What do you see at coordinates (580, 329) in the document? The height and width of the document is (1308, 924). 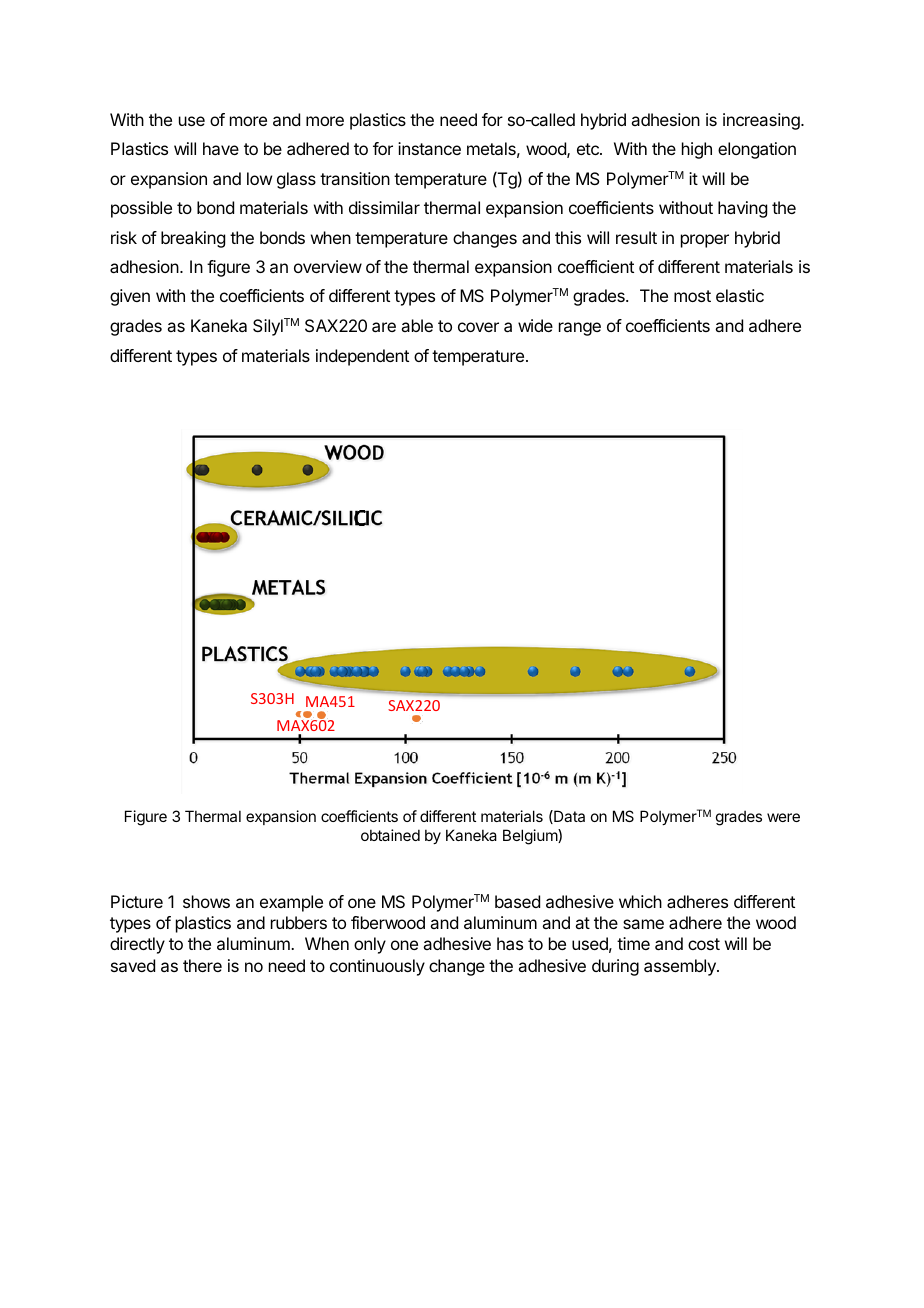 I see `range` at bounding box center [580, 329].
